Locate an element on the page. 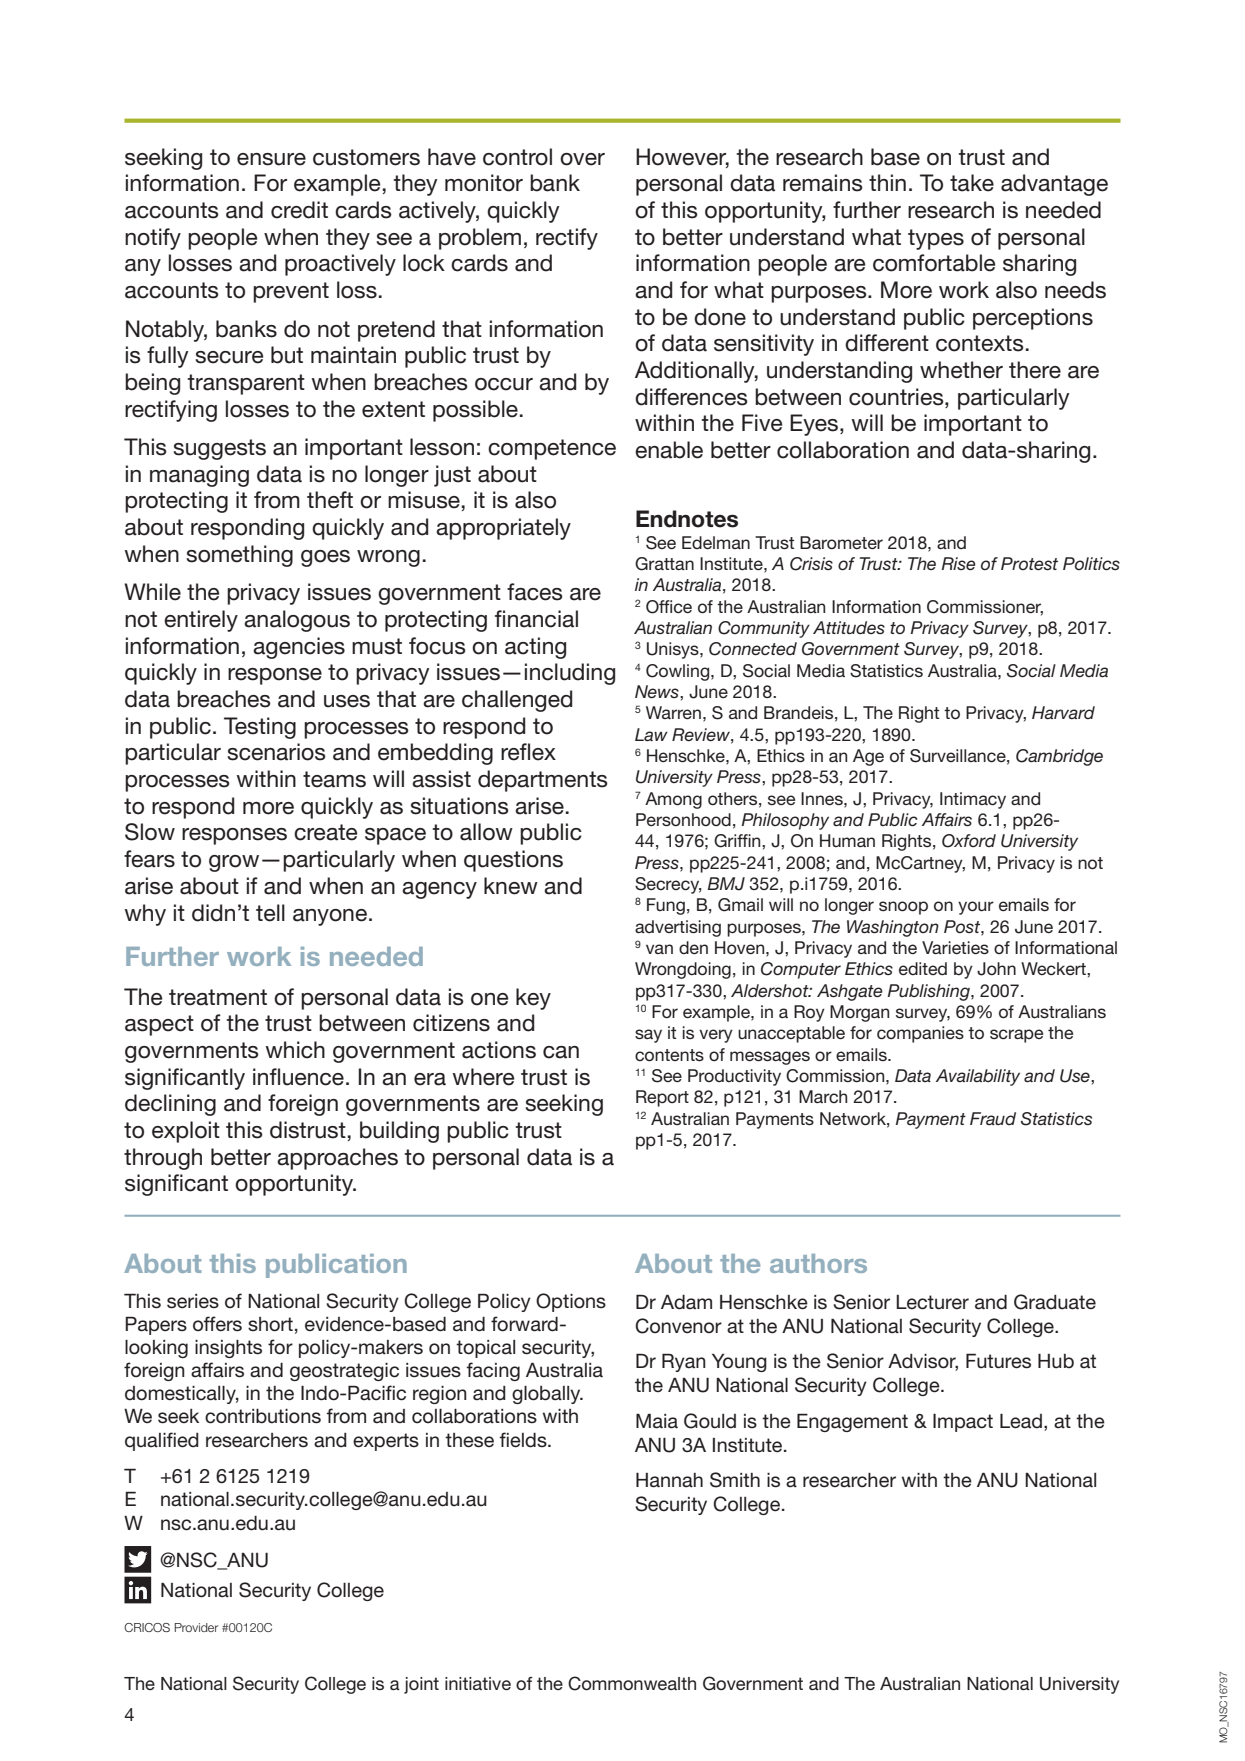 The width and height of the document is (1245, 1761). Commonwealth is located at coordinates (632, 1683).
